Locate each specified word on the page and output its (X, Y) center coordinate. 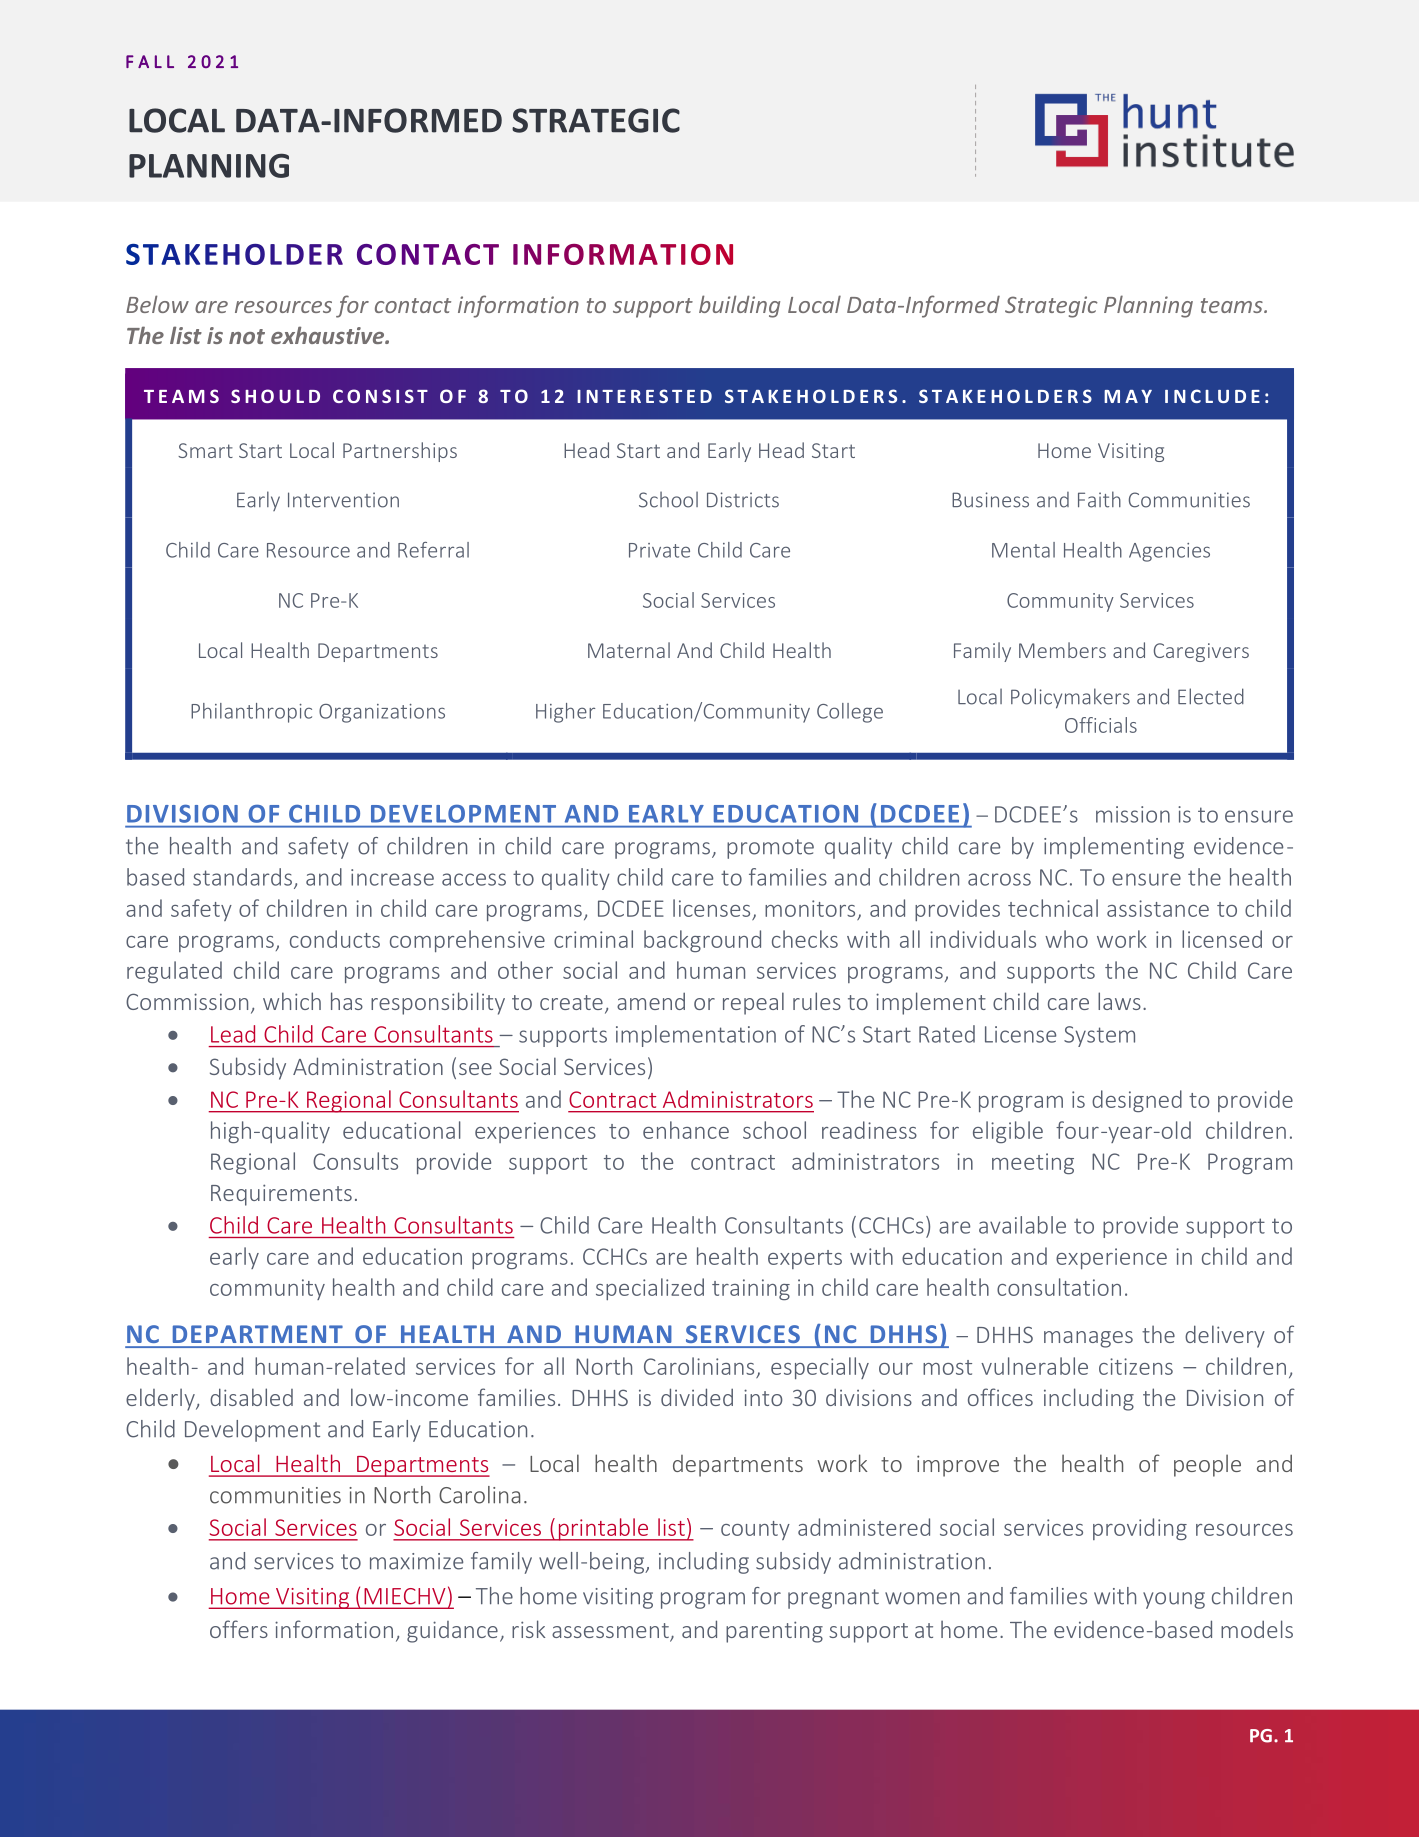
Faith (1099, 499)
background (702, 941)
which (292, 1001)
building (739, 306)
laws (1119, 1001)
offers (239, 1629)
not (247, 336)
